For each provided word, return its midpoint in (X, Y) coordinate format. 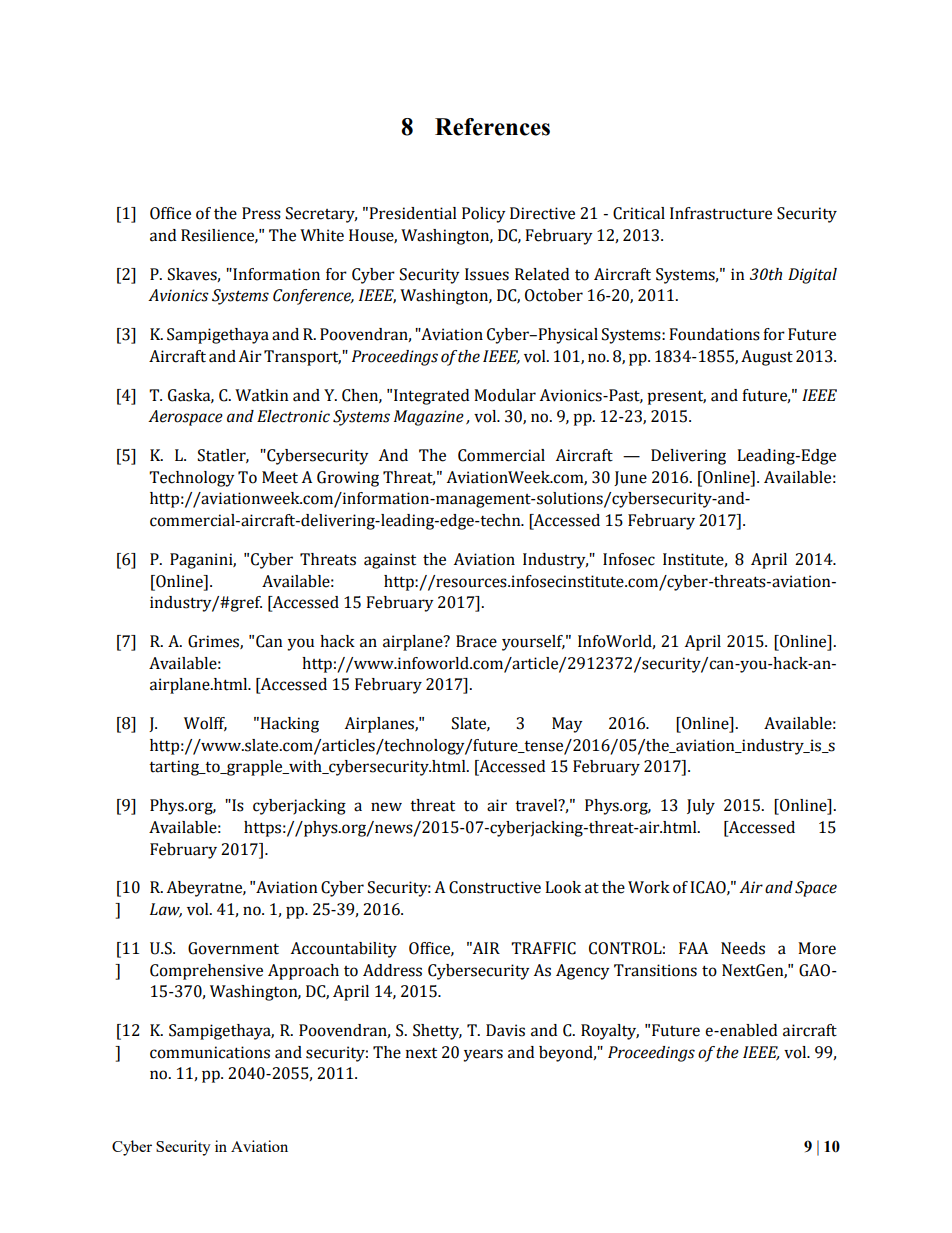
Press (261, 213)
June (630, 478)
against (390, 561)
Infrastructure (721, 213)
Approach (303, 972)
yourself (533, 643)
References (492, 127)
